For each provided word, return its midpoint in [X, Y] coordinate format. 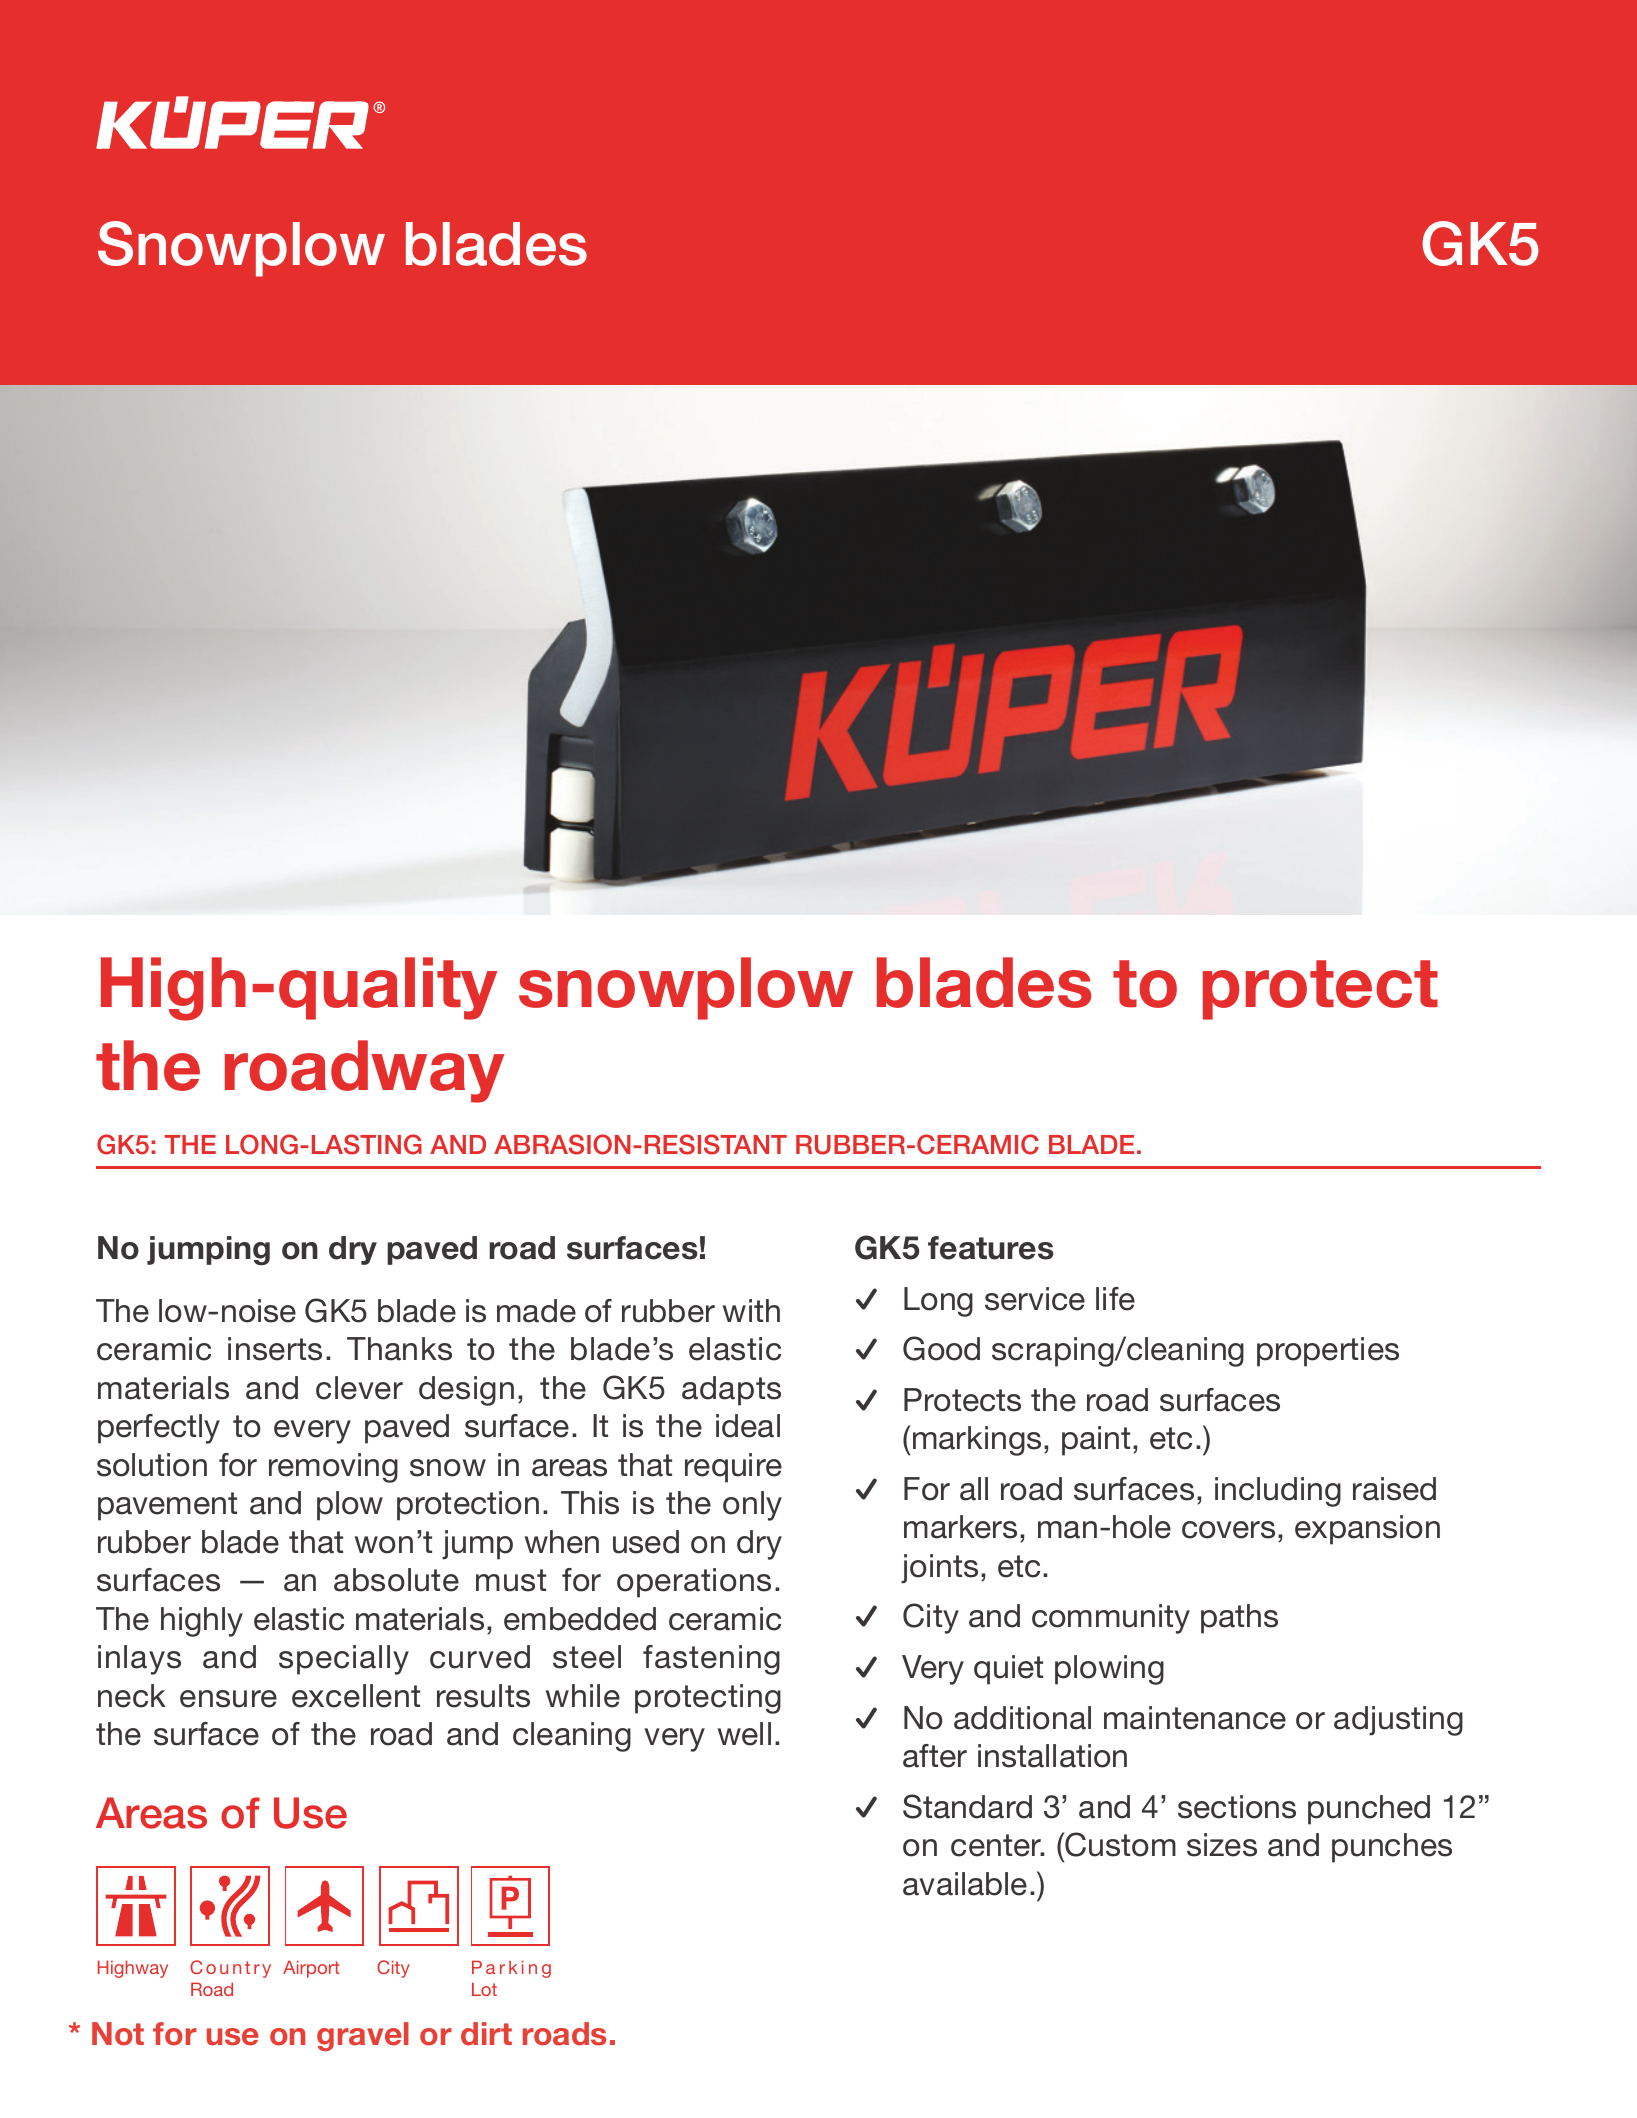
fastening [711, 1660]
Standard [967, 1806]
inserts [275, 1349]
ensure [228, 1699]
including [1278, 1492]
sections [1237, 1807]
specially [344, 1660]
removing [333, 1468]
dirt [486, 2034]
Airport [311, 1969]
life [1115, 1299]
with [751, 1310]
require [733, 1468]
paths [1239, 1619]
